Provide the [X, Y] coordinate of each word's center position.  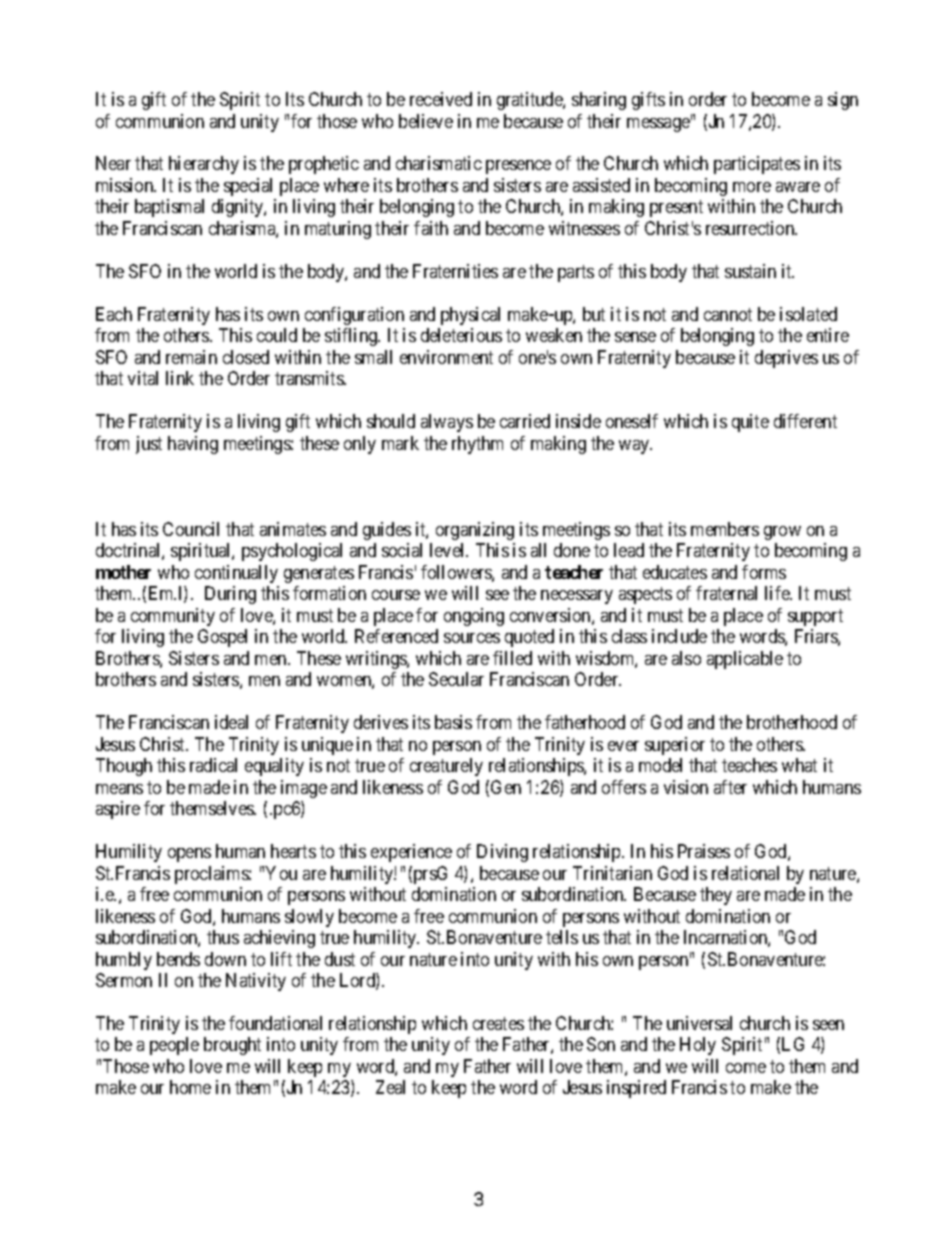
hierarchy [204, 165]
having [193, 445]
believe [426, 121]
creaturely [446, 767]
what [799, 765]
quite [750, 423]
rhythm [477, 445]
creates [498, 1023]
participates [757, 165]
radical [213, 765]
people [174, 1046]
